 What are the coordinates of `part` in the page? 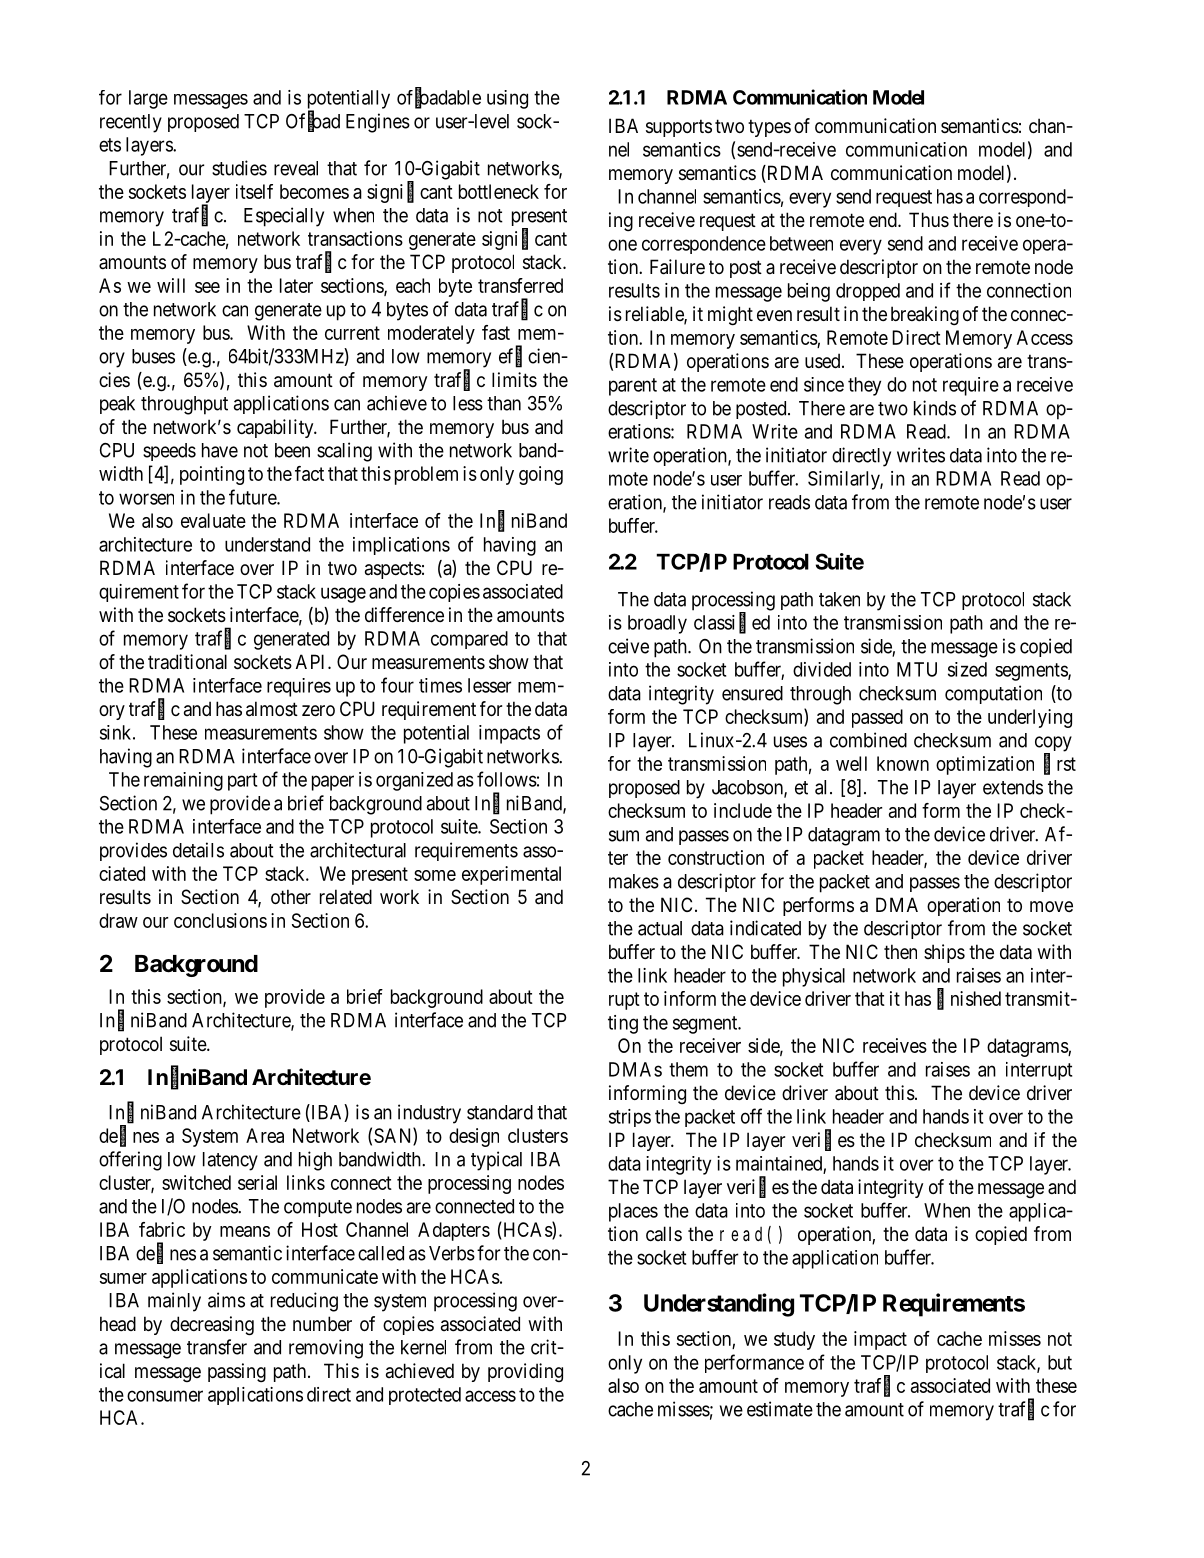 It's located at (242, 782).
